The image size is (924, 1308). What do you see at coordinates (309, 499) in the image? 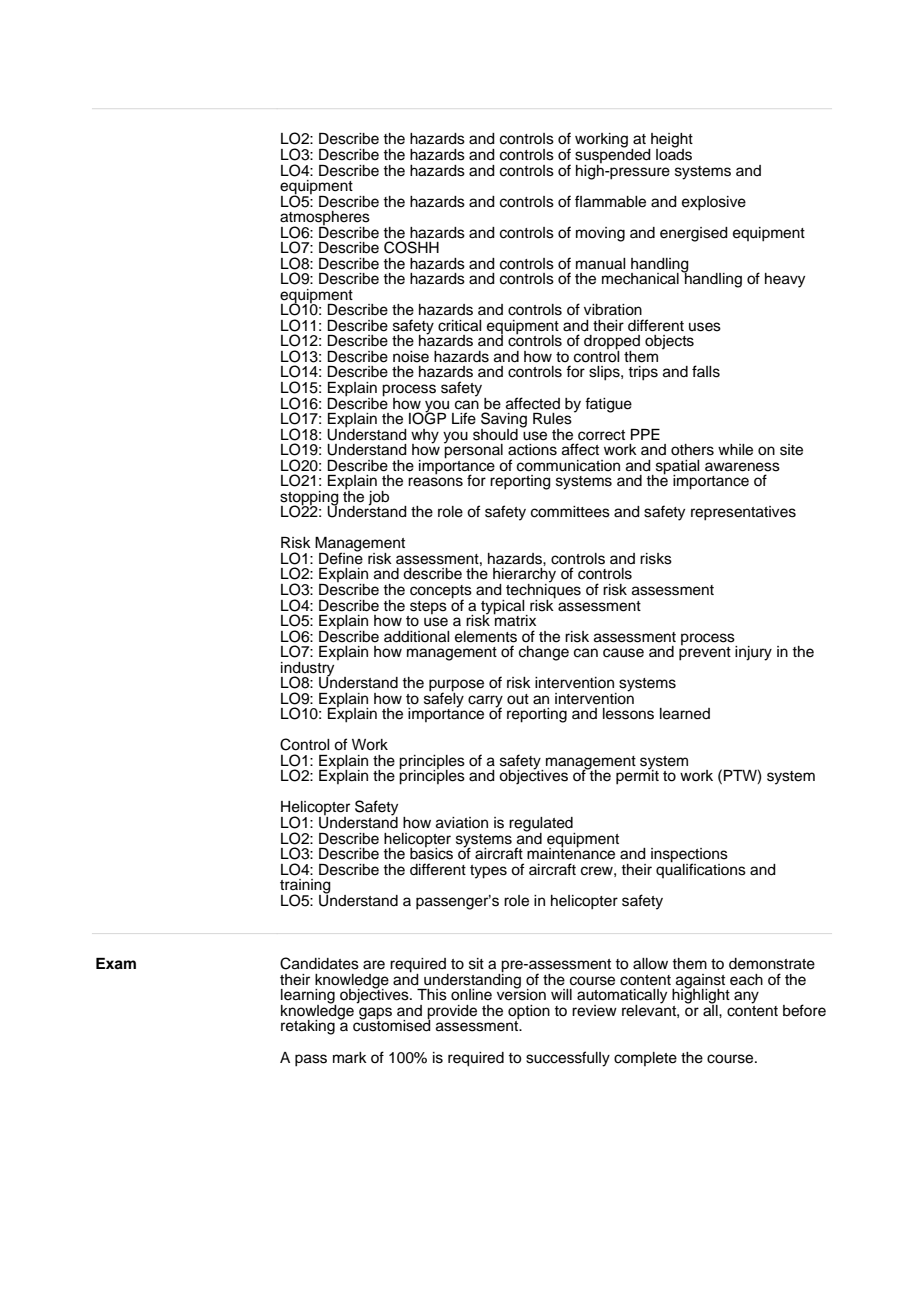
I see `stopping` at bounding box center [309, 499].
